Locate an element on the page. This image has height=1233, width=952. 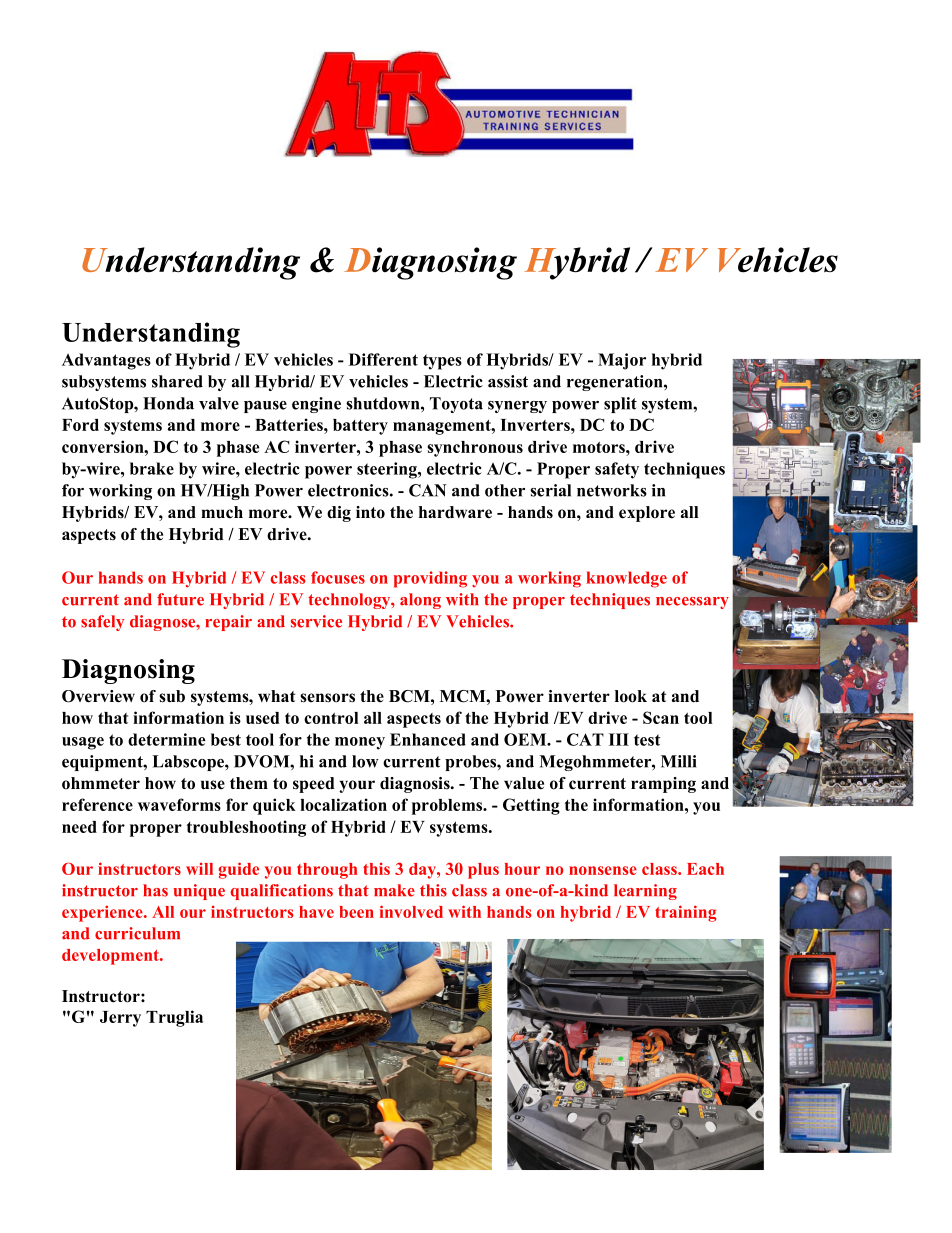
explore is located at coordinates (647, 514).
